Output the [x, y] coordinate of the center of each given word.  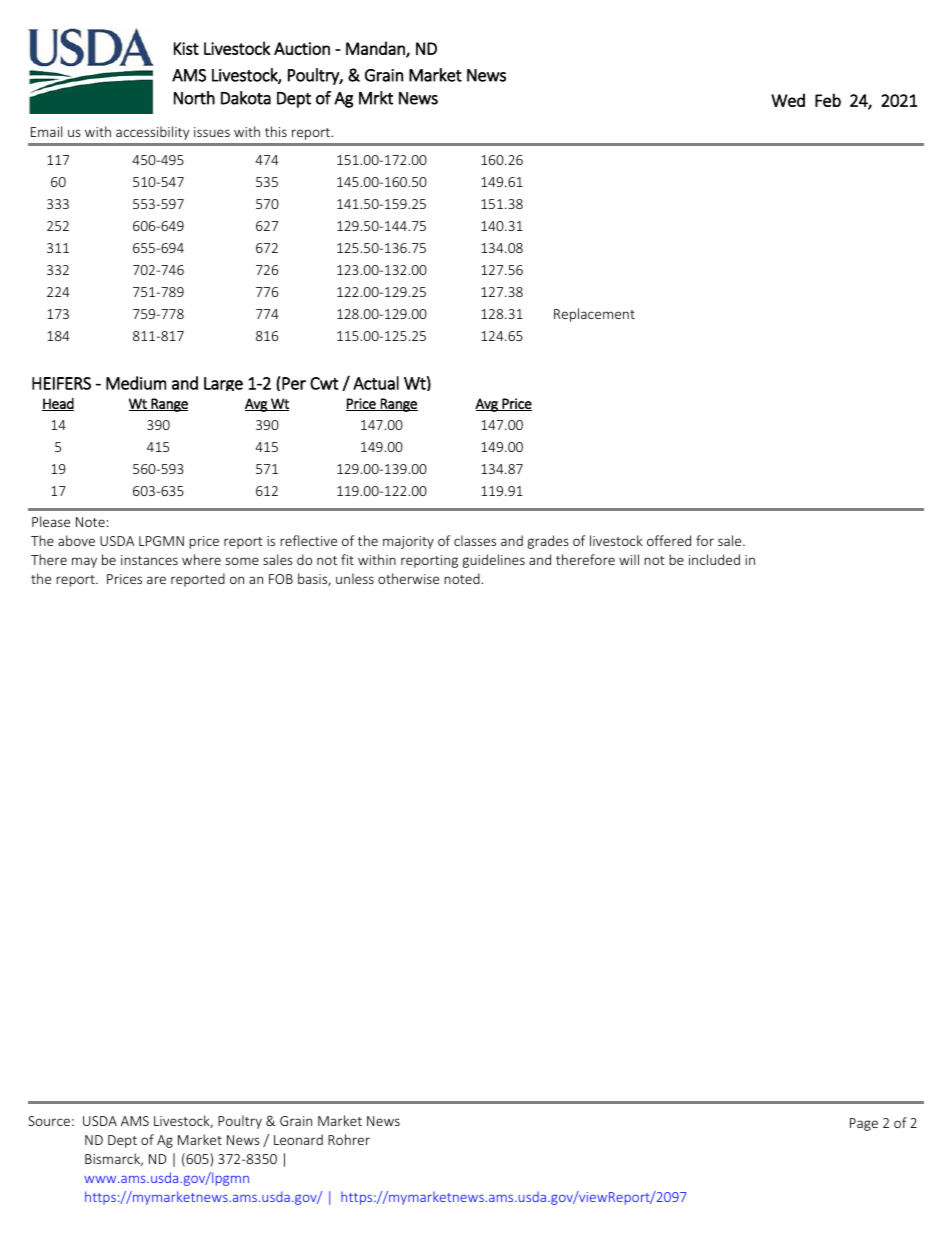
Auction [302, 48]
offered [669, 540]
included [714, 559]
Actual [376, 383]
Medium [136, 383]
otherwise [408, 578]
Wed [788, 100]
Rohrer [349, 1139]
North [194, 98]
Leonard [298, 1139]
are [156, 580]
